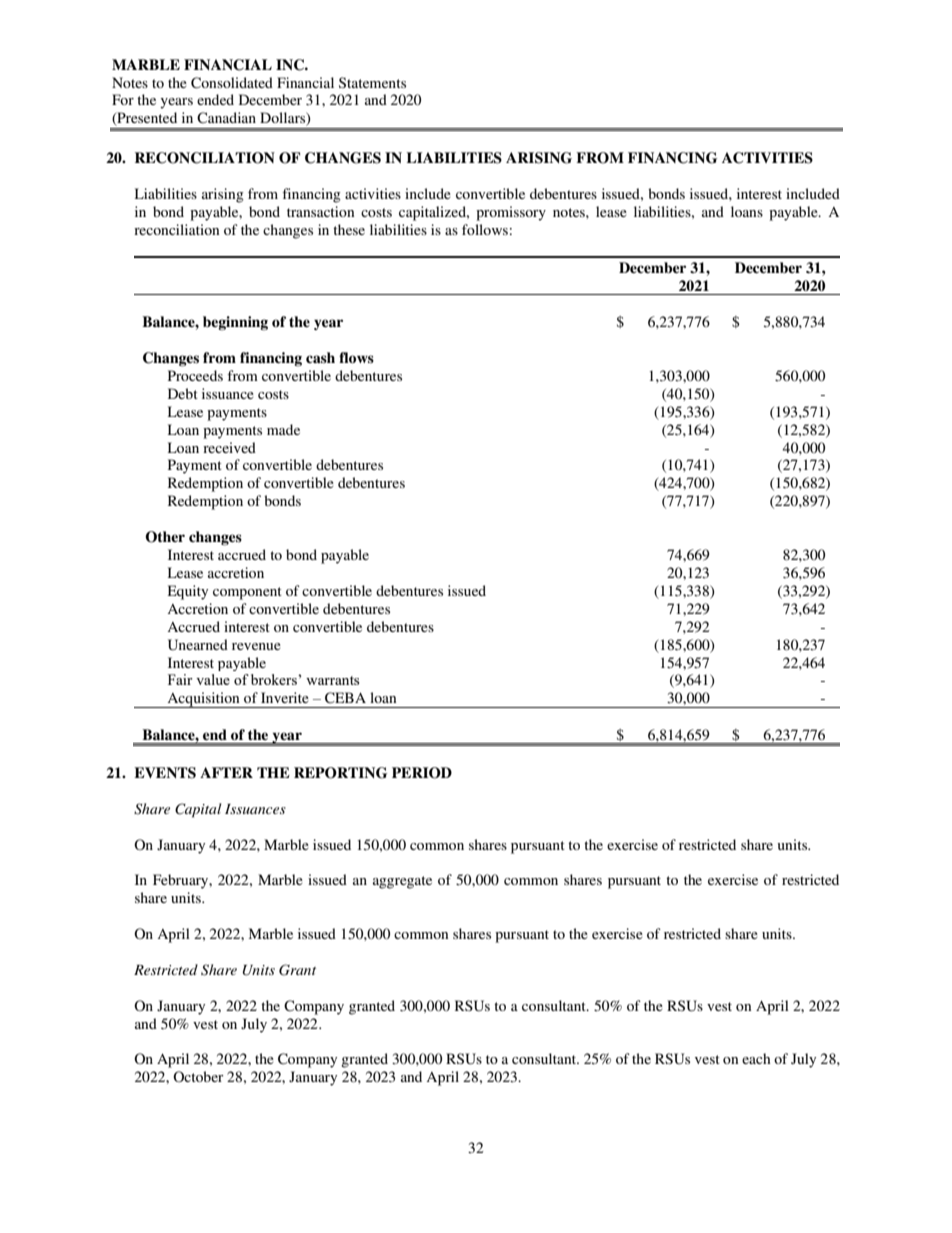 This screenshot has height=1233, width=952. I want to click on each, so click(756, 1058).
